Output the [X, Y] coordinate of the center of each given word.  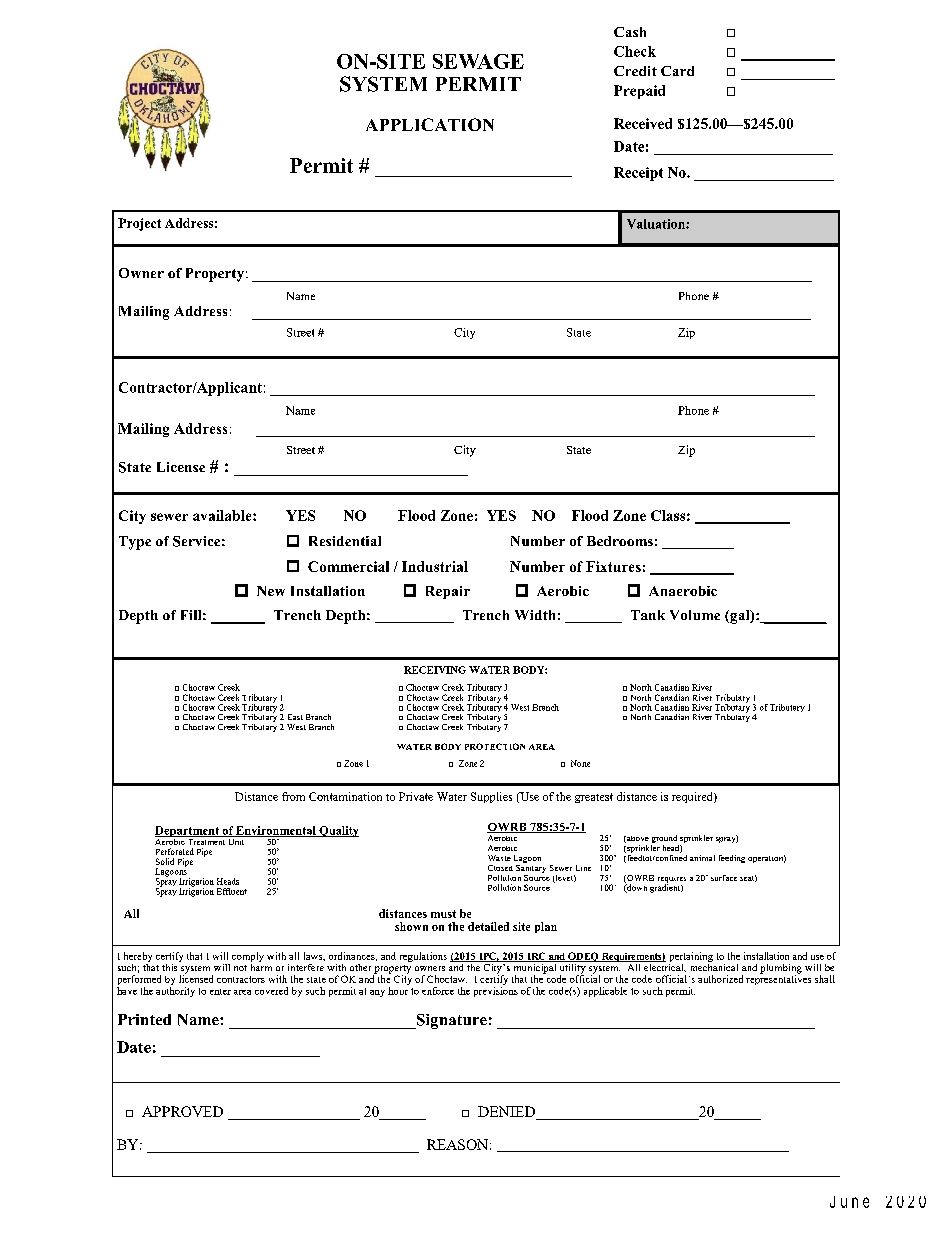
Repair [448, 592]
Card [677, 71]
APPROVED [182, 1111]
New [271, 591]
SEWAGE [478, 61]
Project [139, 224]
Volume [695, 615]
